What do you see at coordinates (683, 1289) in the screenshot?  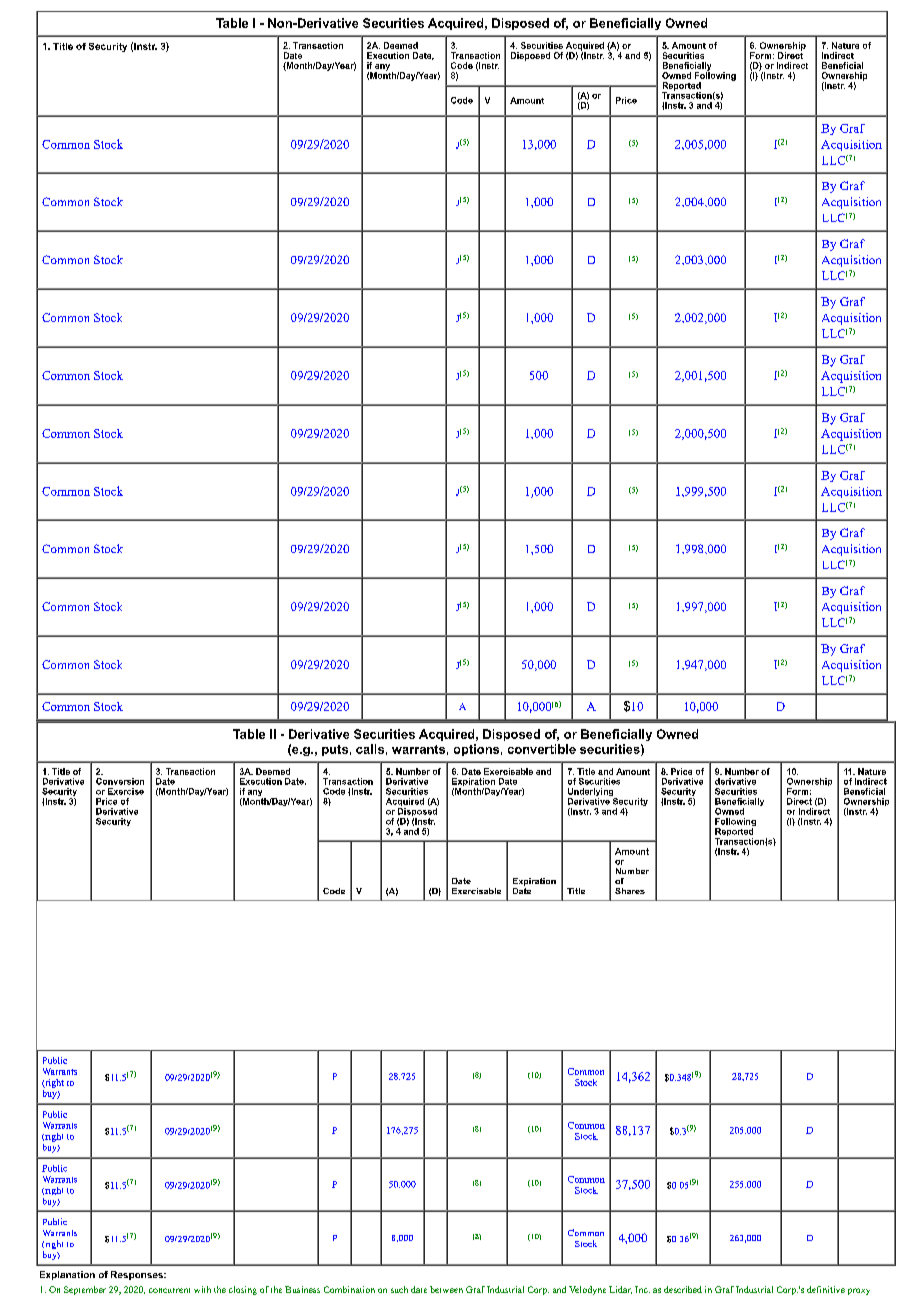 I see `described` at bounding box center [683, 1289].
